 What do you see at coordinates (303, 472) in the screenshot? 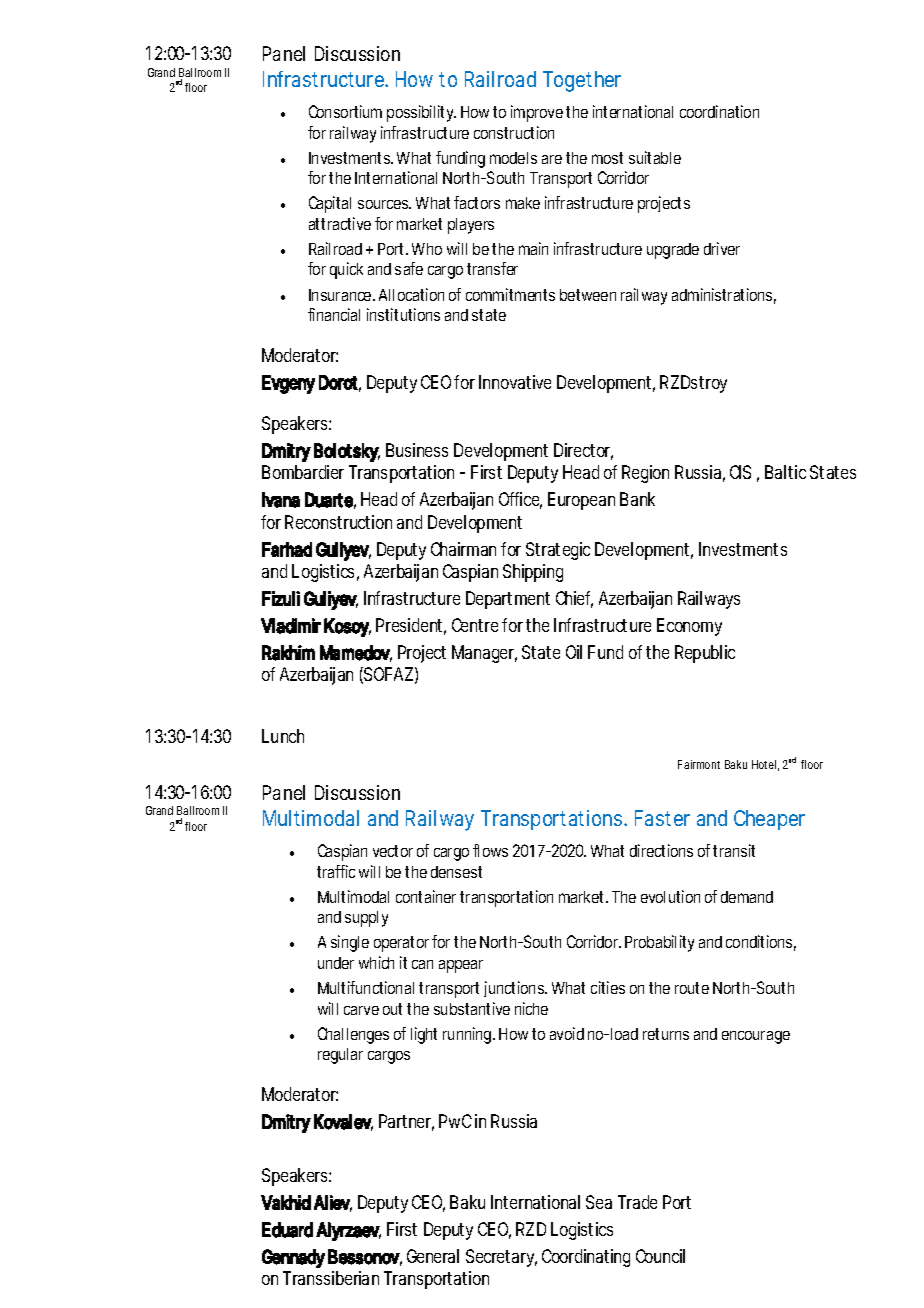
I see `Bombardier` at bounding box center [303, 472].
